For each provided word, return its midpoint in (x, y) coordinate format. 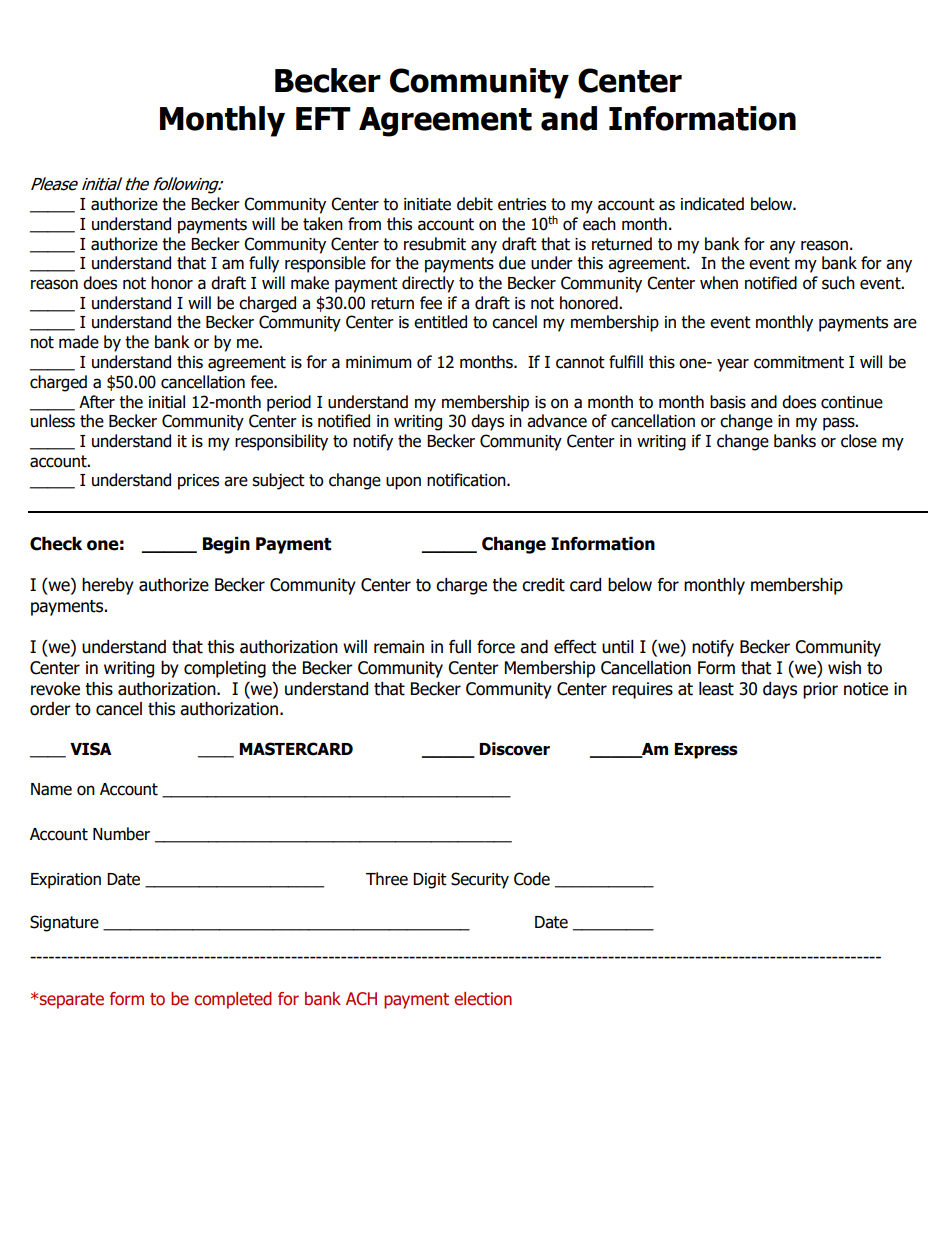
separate (71, 1001)
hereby (108, 586)
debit (475, 204)
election (483, 999)
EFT (323, 118)
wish (844, 668)
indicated (712, 204)
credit (543, 585)
